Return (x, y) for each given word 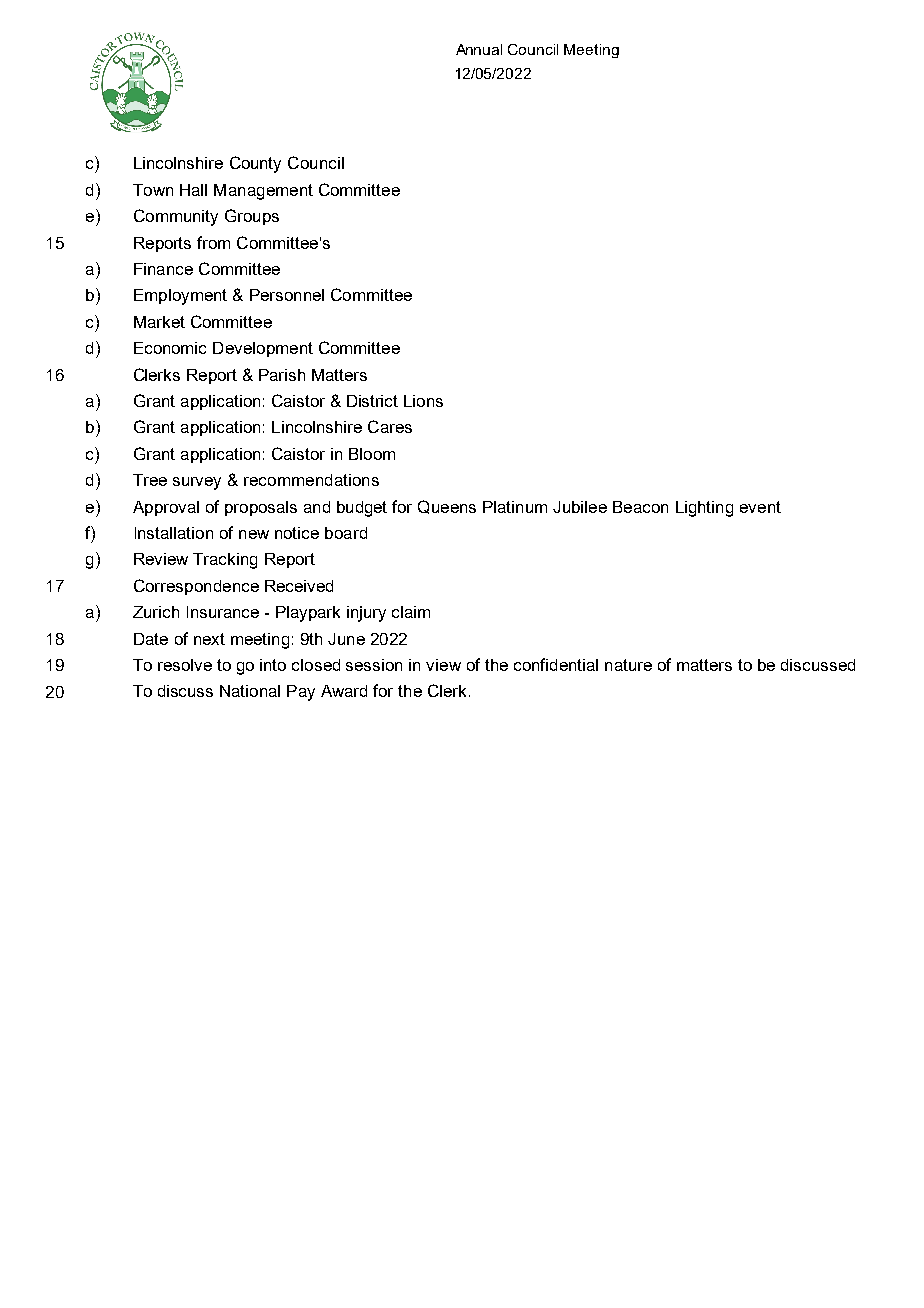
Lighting (704, 509)
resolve (185, 665)
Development (263, 349)
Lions (423, 401)
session (374, 665)
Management (263, 192)
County (255, 164)
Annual (479, 49)
